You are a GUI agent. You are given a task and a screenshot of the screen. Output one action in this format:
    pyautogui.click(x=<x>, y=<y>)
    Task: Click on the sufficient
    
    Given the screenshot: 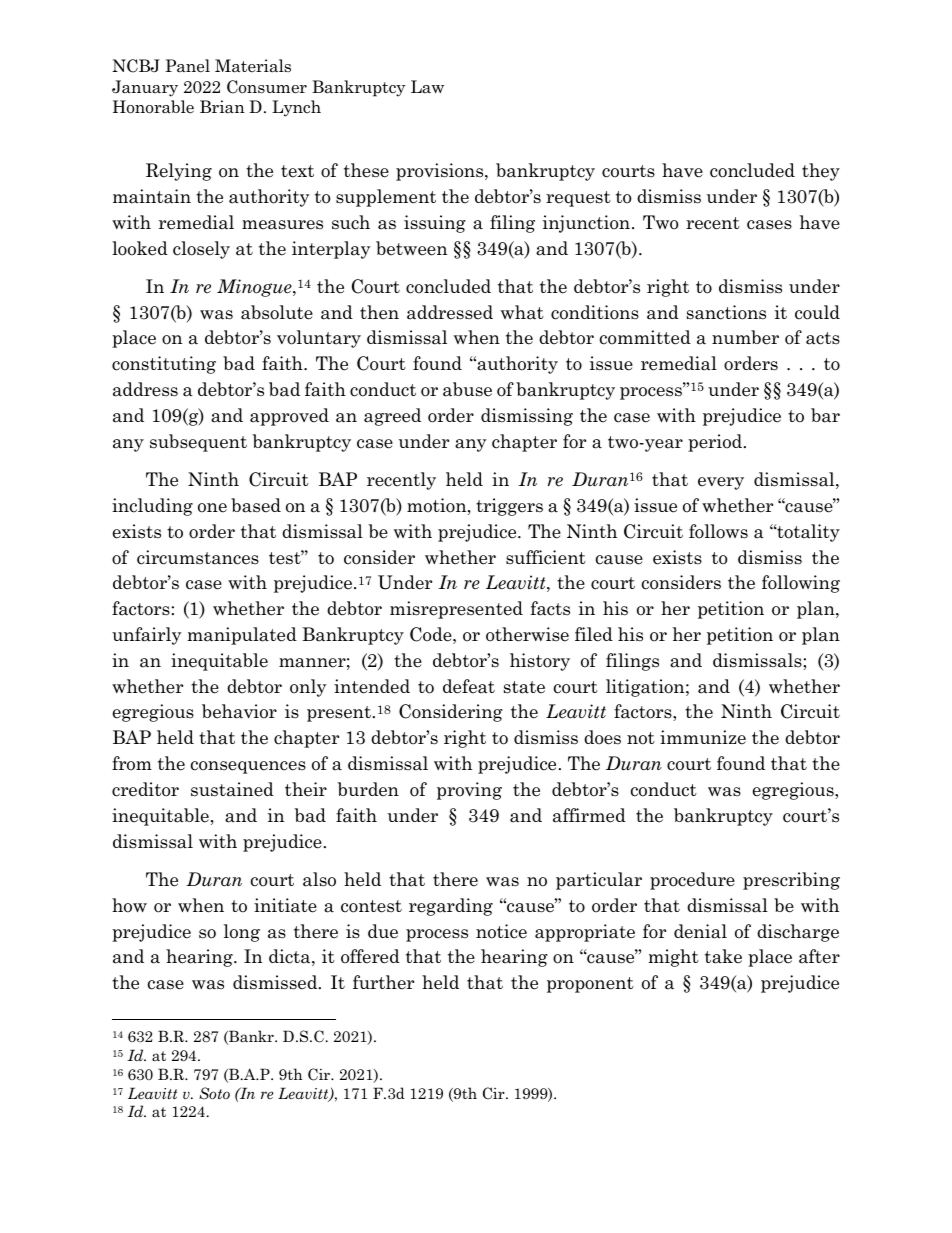 What is the action you would take?
    pyautogui.click(x=546, y=557)
